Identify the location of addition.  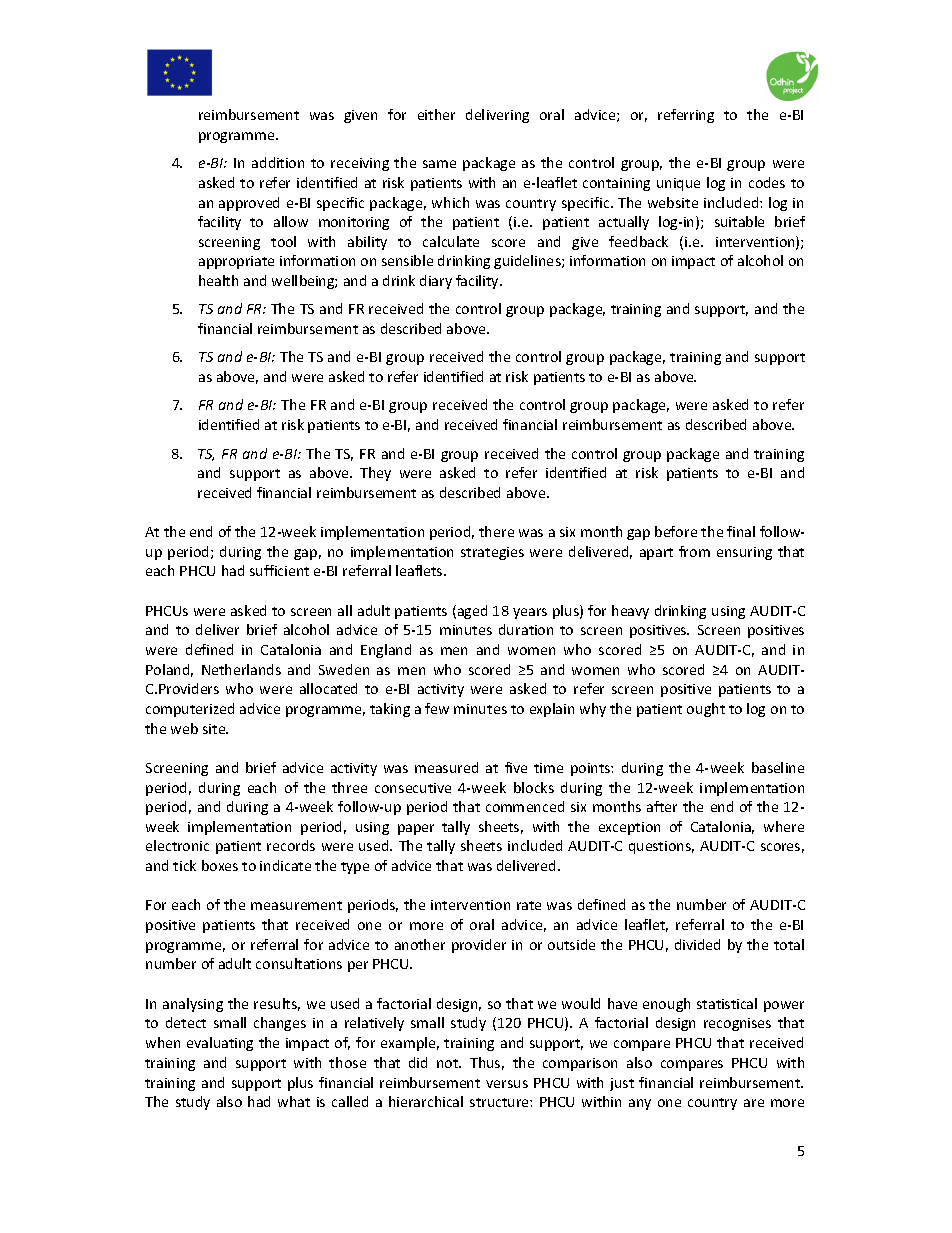
(278, 162).
